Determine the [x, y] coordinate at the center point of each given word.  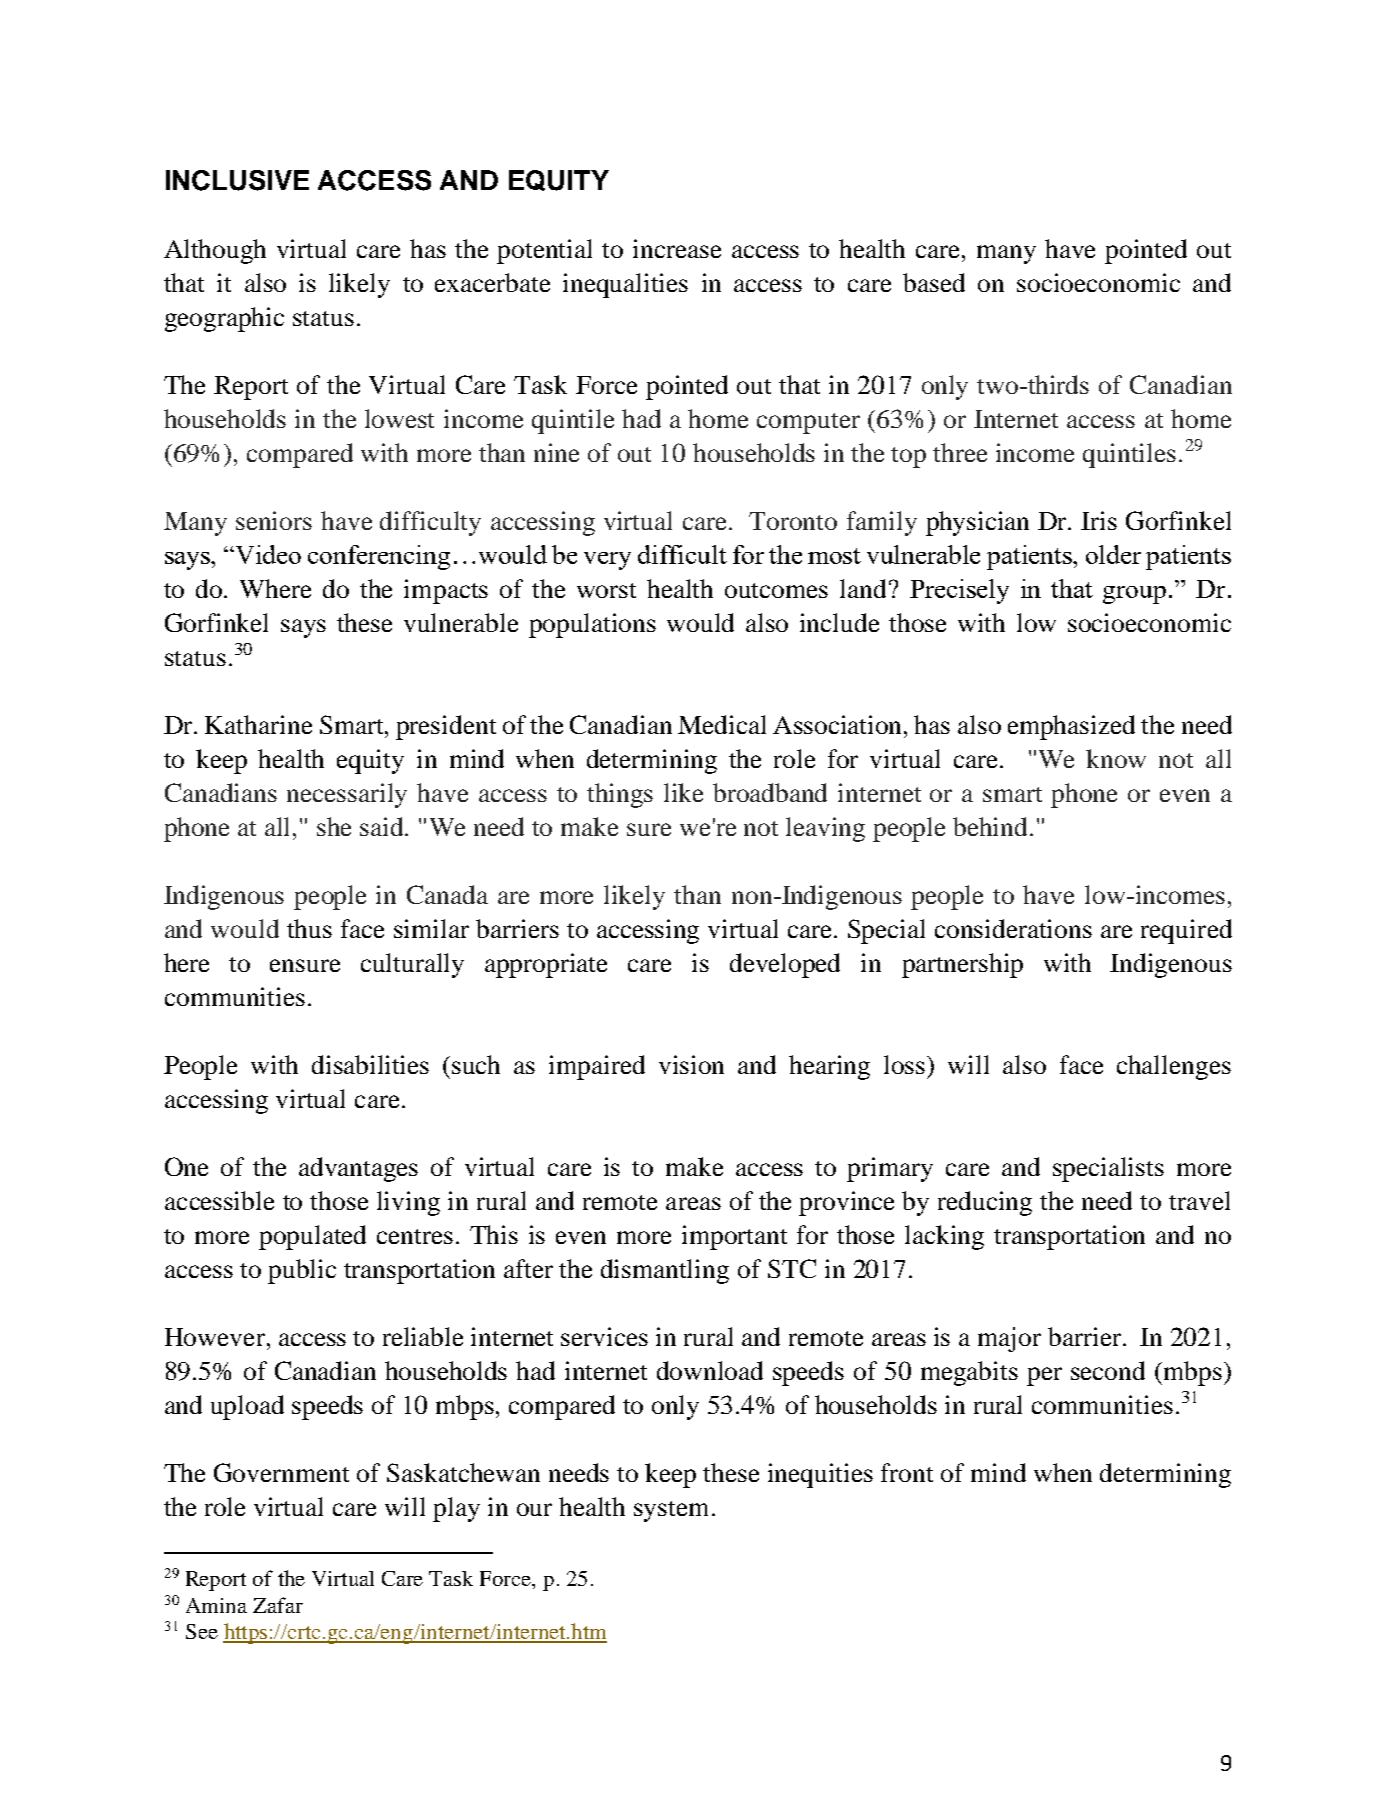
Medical [722, 724]
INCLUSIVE [237, 180]
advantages [358, 1169]
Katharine [258, 724]
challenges [1174, 1067]
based [934, 282]
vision [691, 1064]
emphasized [1071, 727]
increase [677, 248]
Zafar [278, 1605]
